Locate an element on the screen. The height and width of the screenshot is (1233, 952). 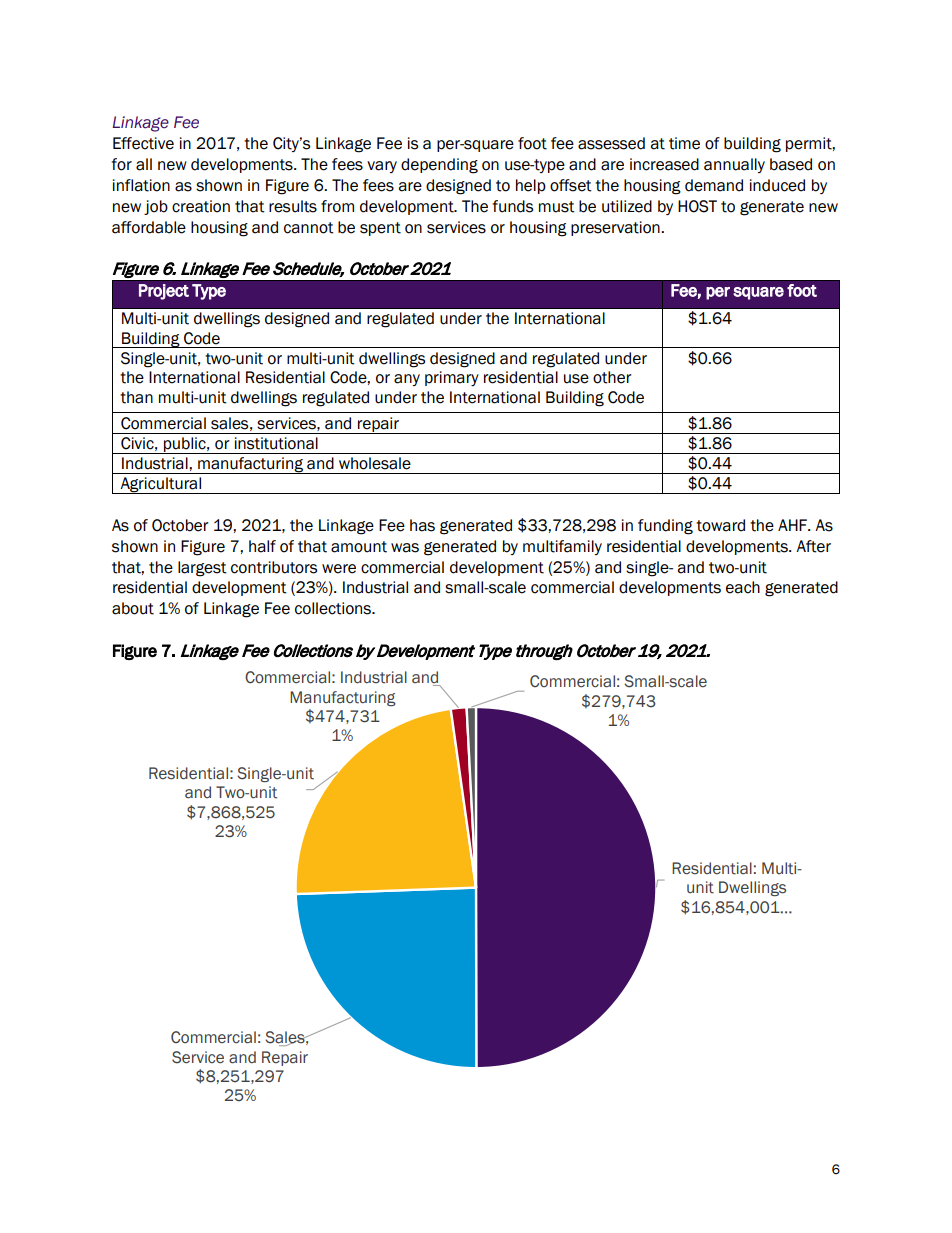
primary is located at coordinates (452, 378).
